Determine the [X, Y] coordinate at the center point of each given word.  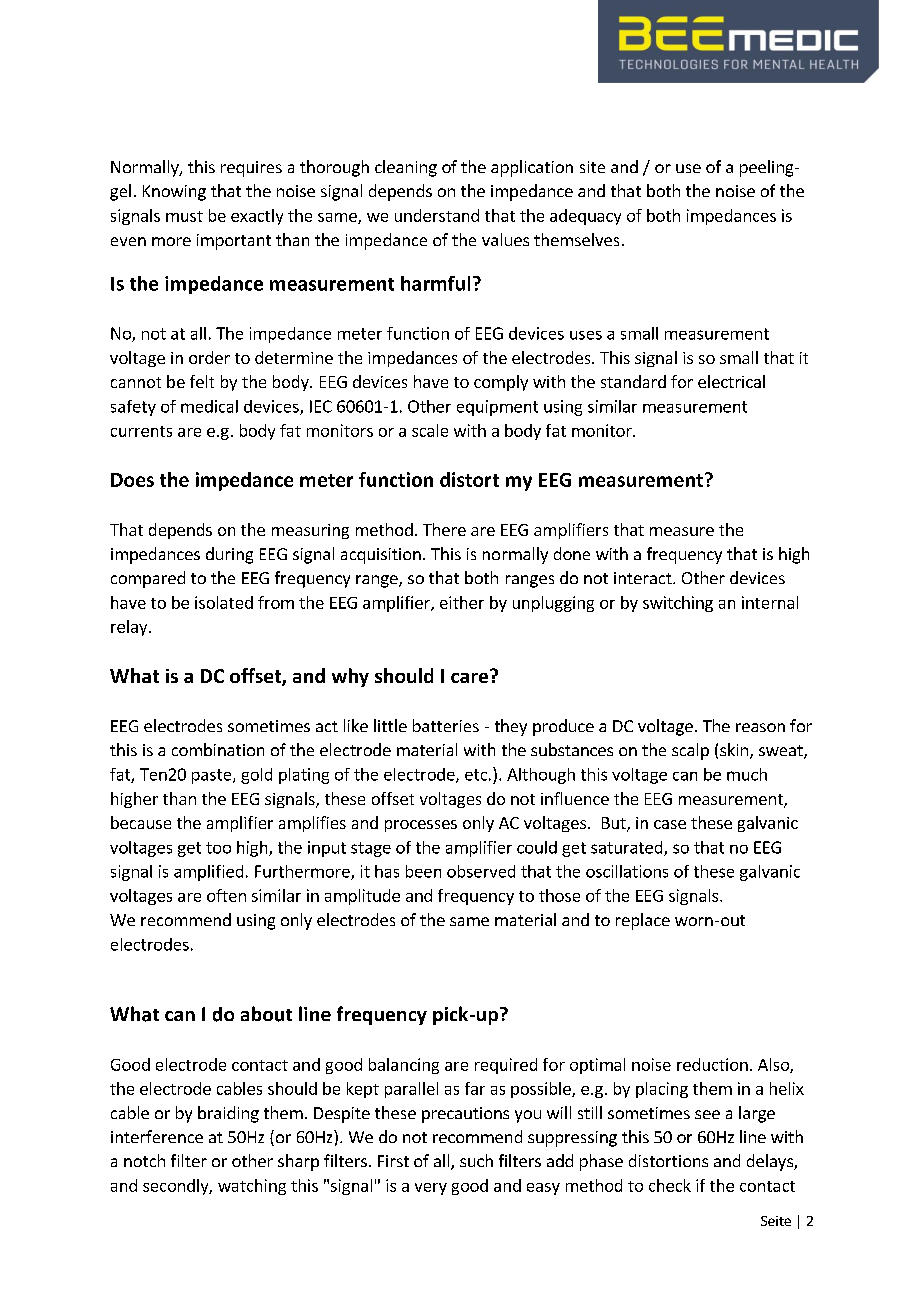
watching [252, 1187]
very [431, 1189]
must [184, 216]
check [670, 1185]
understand [437, 215]
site [592, 167]
